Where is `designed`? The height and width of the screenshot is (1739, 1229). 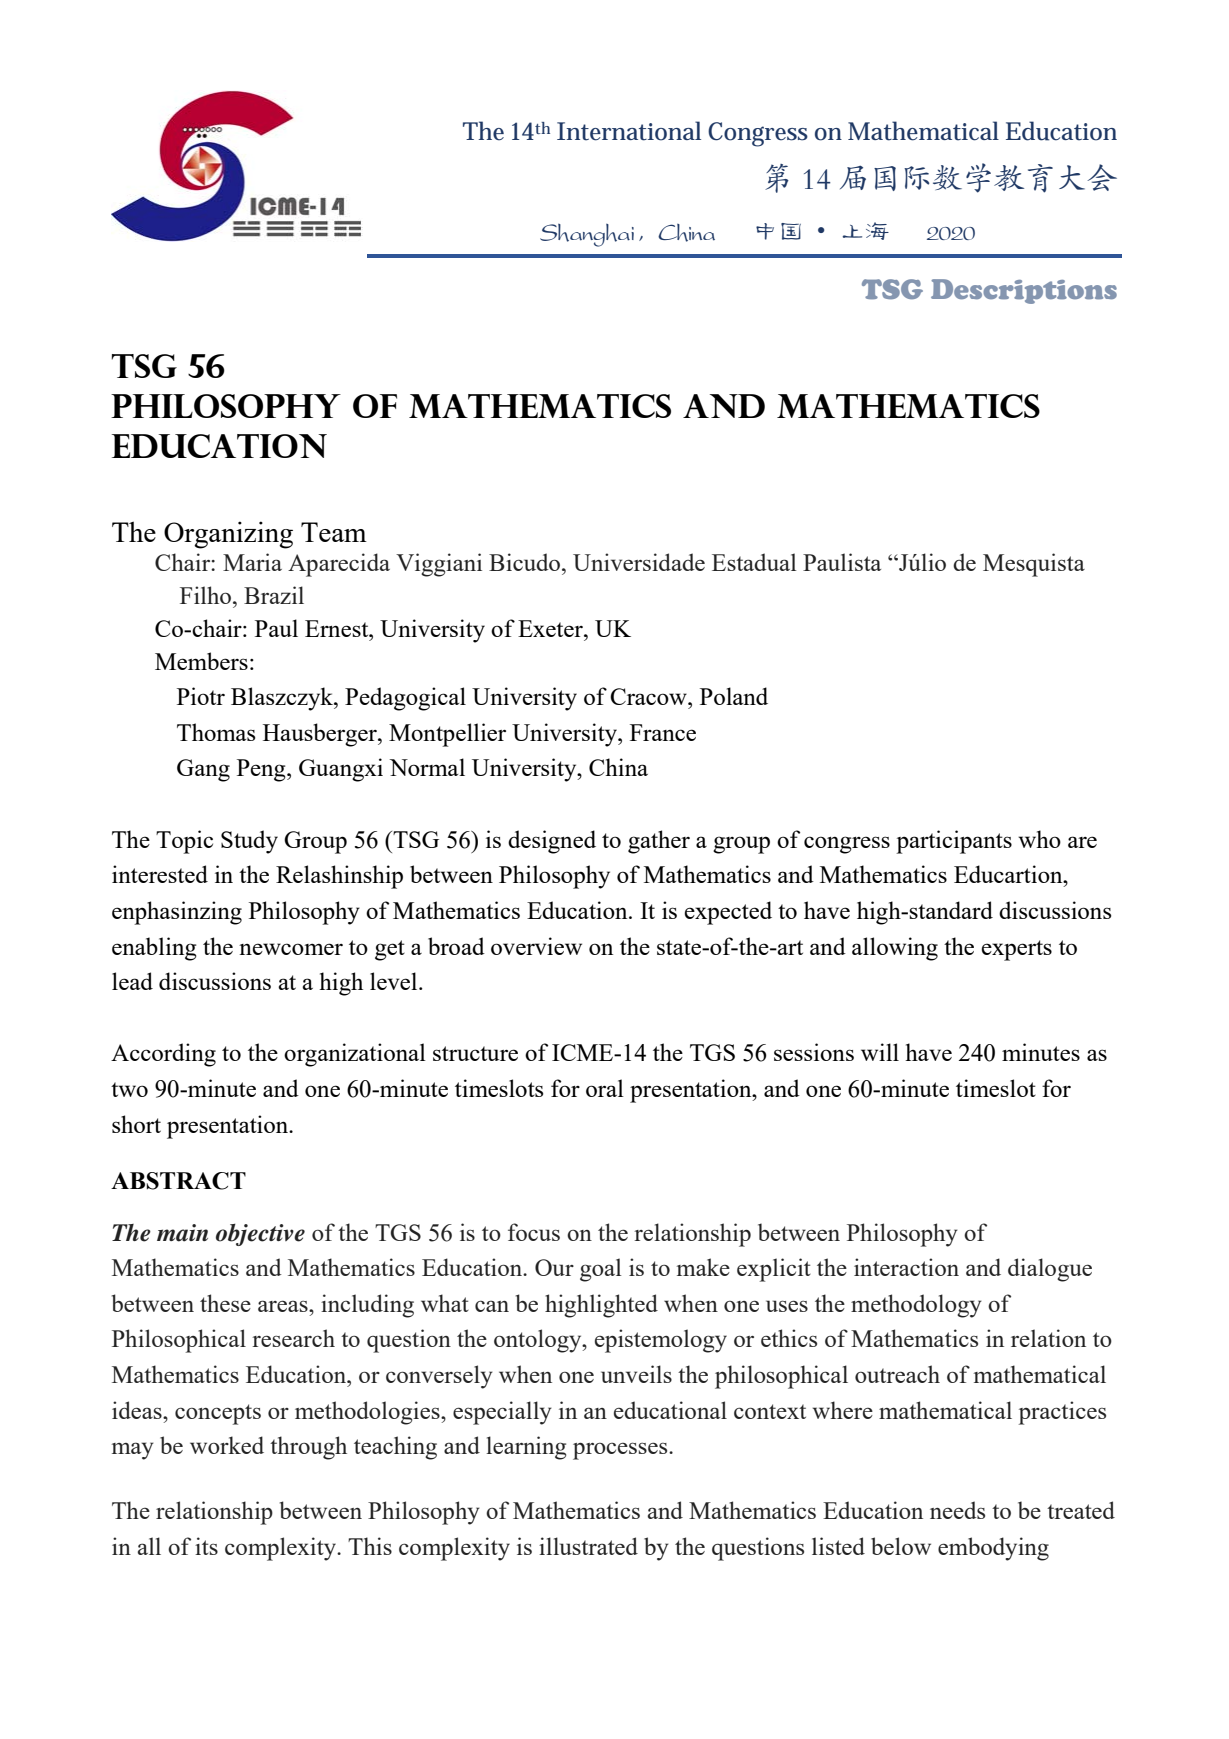 designed is located at coordinates (552, 842).
